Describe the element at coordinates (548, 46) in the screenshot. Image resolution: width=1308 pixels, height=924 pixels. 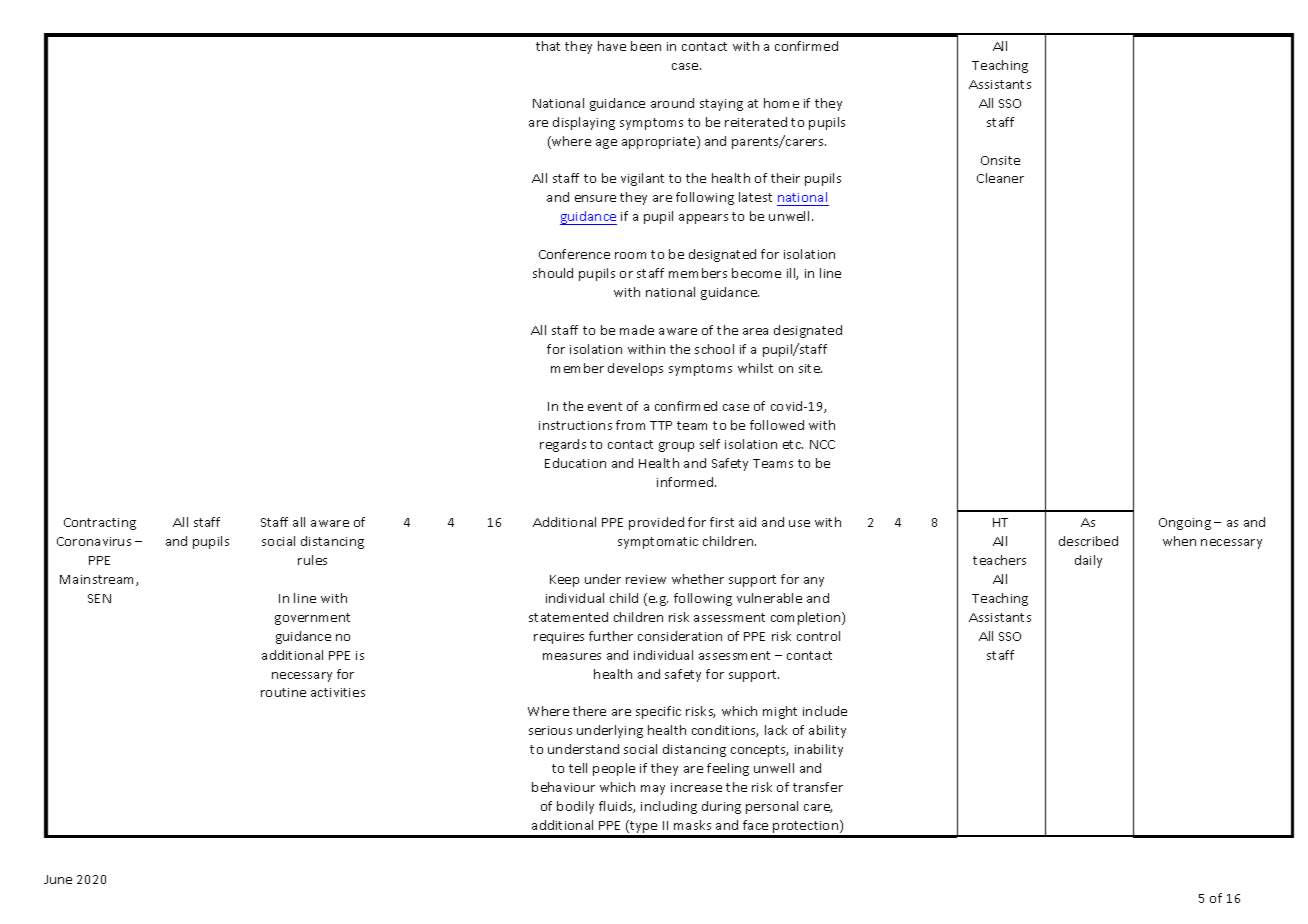
I see `that` at that location.
